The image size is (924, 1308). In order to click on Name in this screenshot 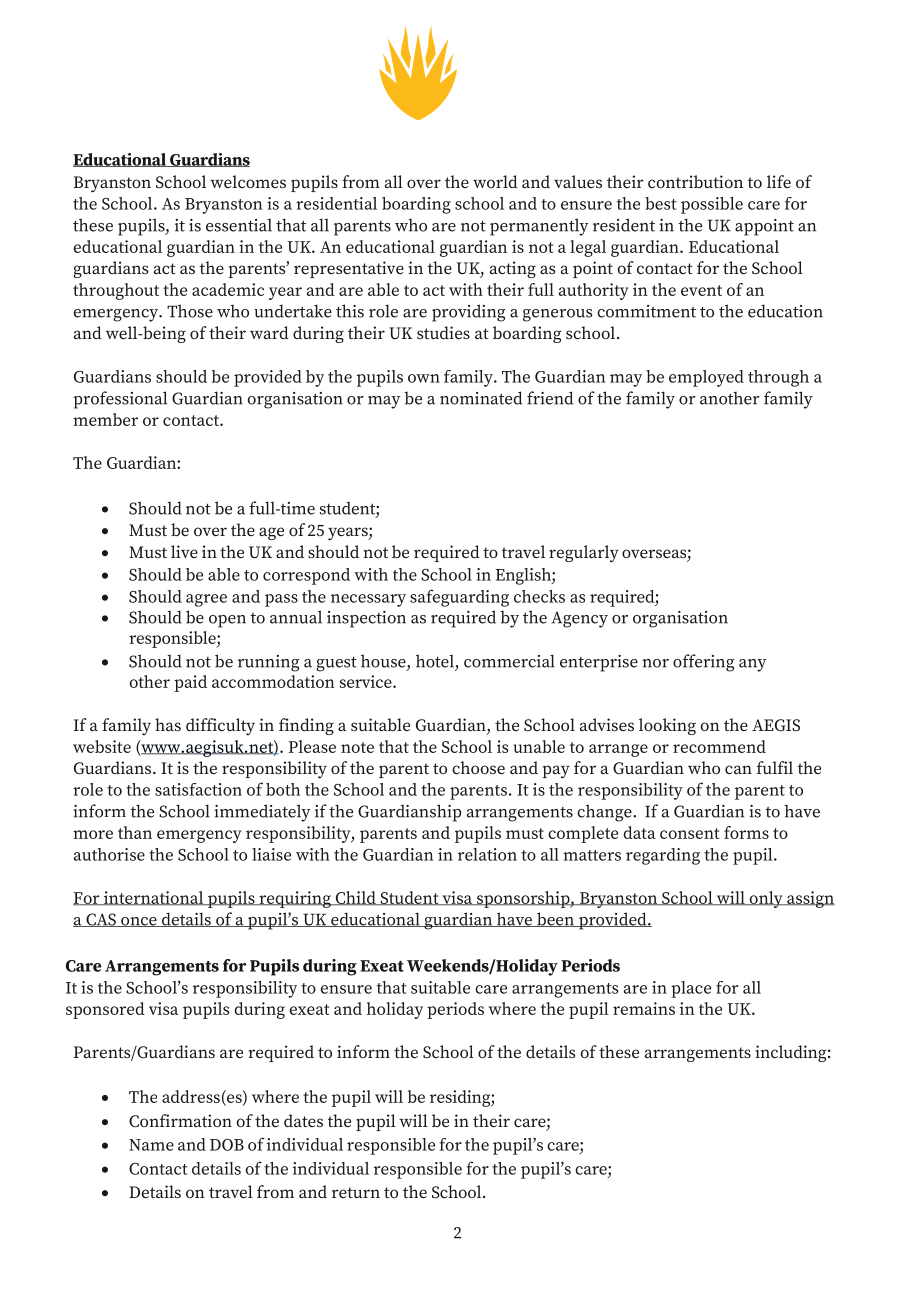, I will do `click(151, 1145)`.
